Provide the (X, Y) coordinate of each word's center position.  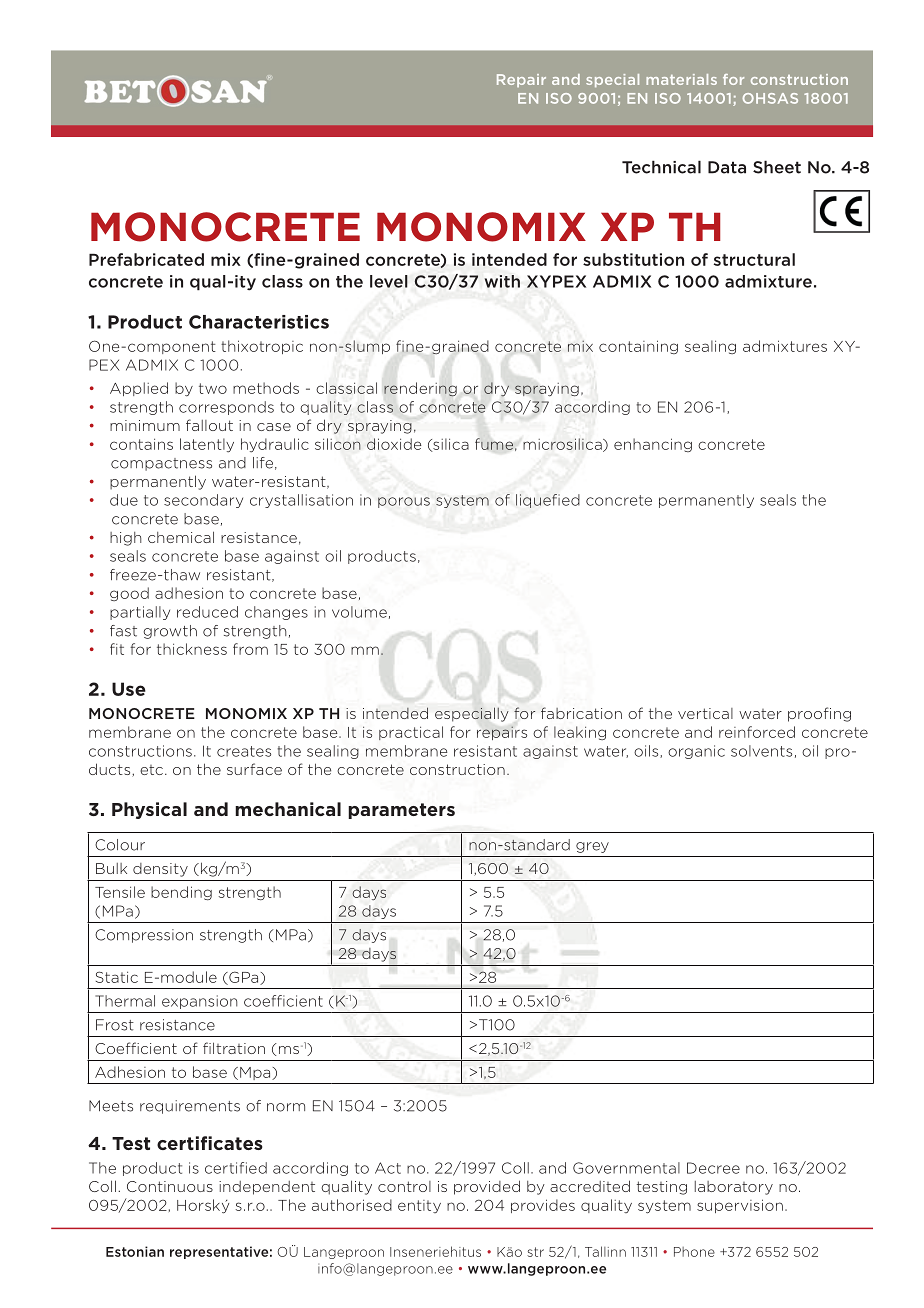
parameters (401, 811)
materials (681, 79)
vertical (705, 713)
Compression (144, 936)
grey (592, 847)
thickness (192, 649)
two (213, 388)
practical (411, 733)
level (389, 281)
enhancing (653, 445)
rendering (420, 389)
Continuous (170, 1186)
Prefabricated (146, 259)
